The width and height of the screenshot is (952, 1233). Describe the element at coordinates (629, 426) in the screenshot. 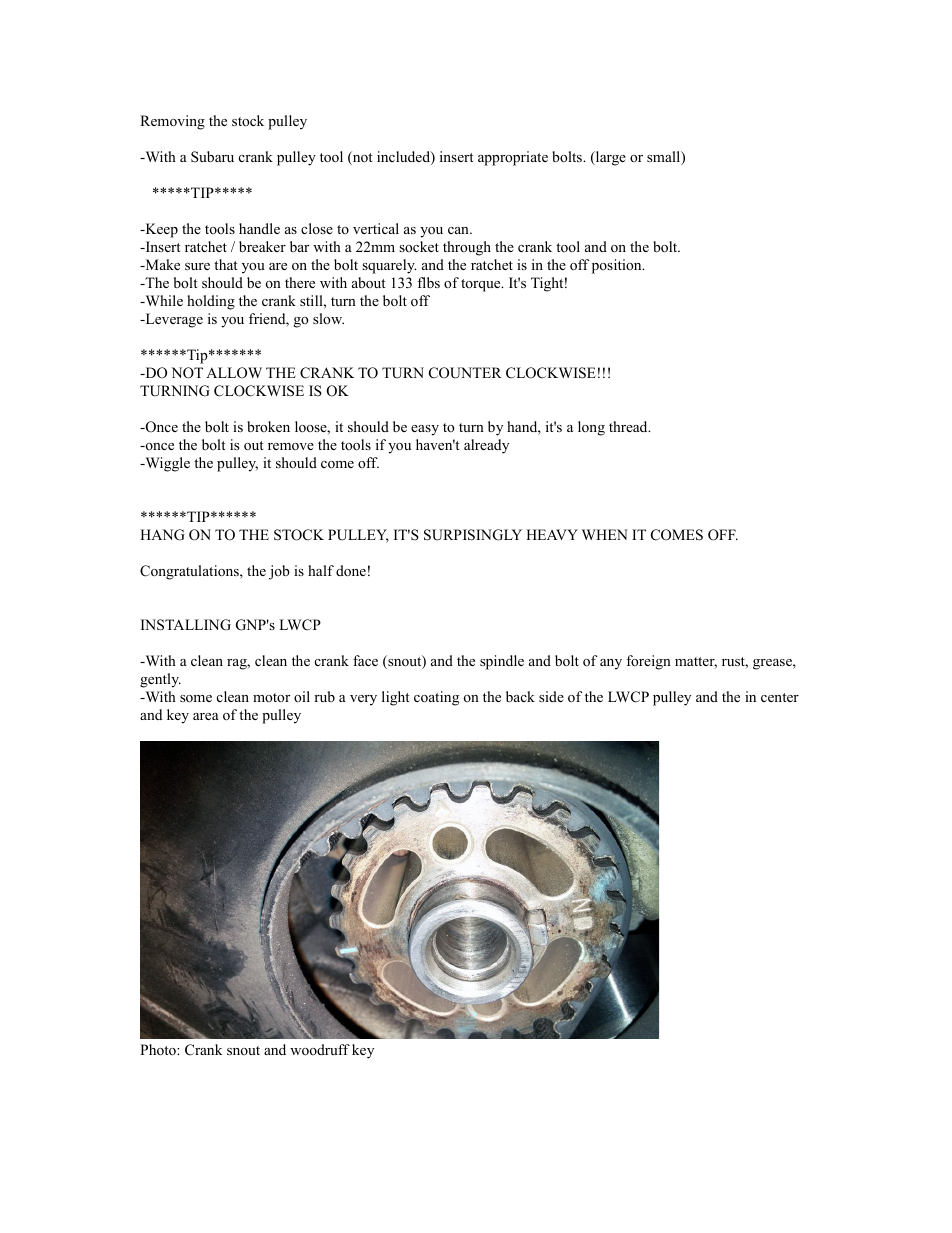

I see `thread` at that location.
